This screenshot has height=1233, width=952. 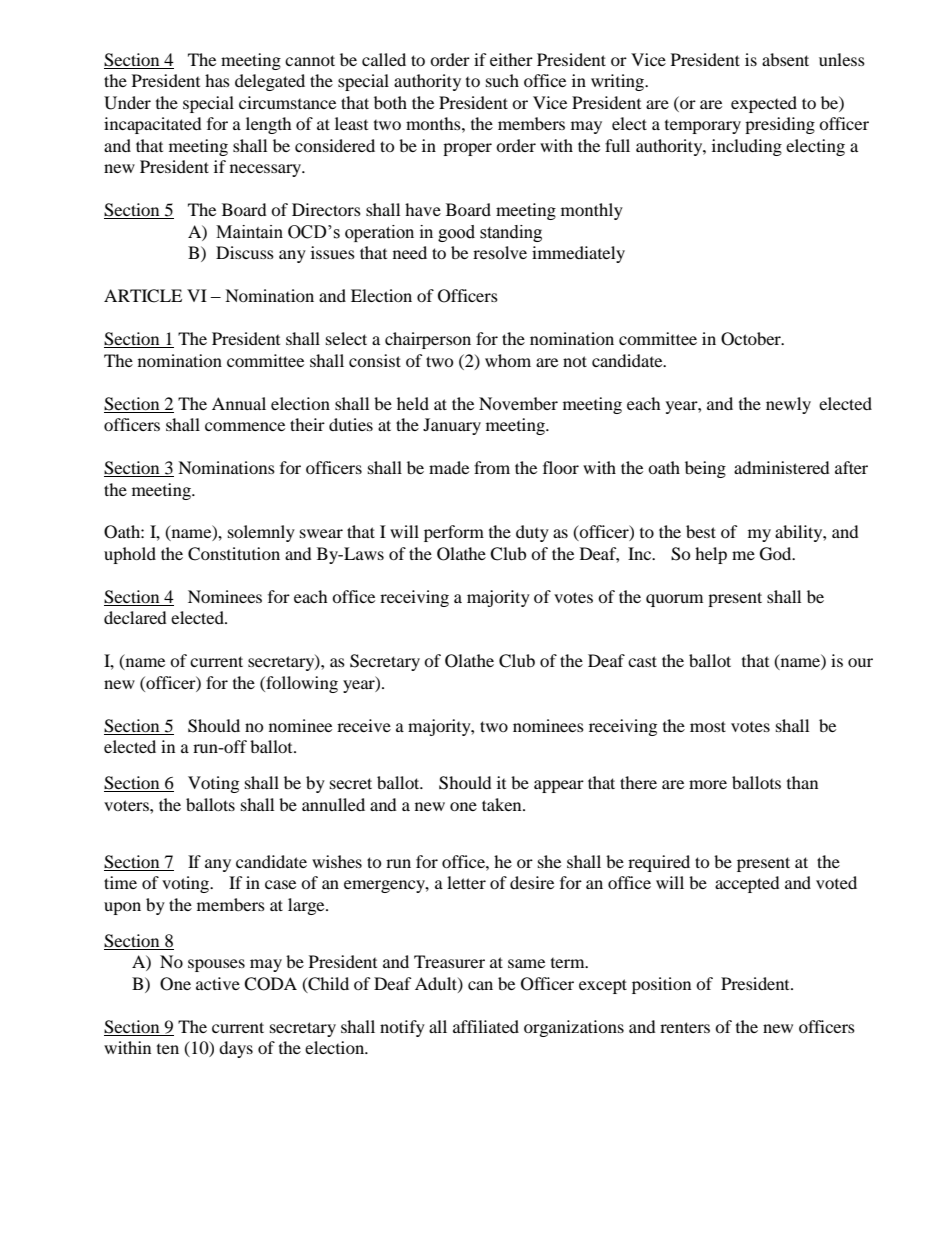 I want to click on perform, so click(x=454, y=533).
